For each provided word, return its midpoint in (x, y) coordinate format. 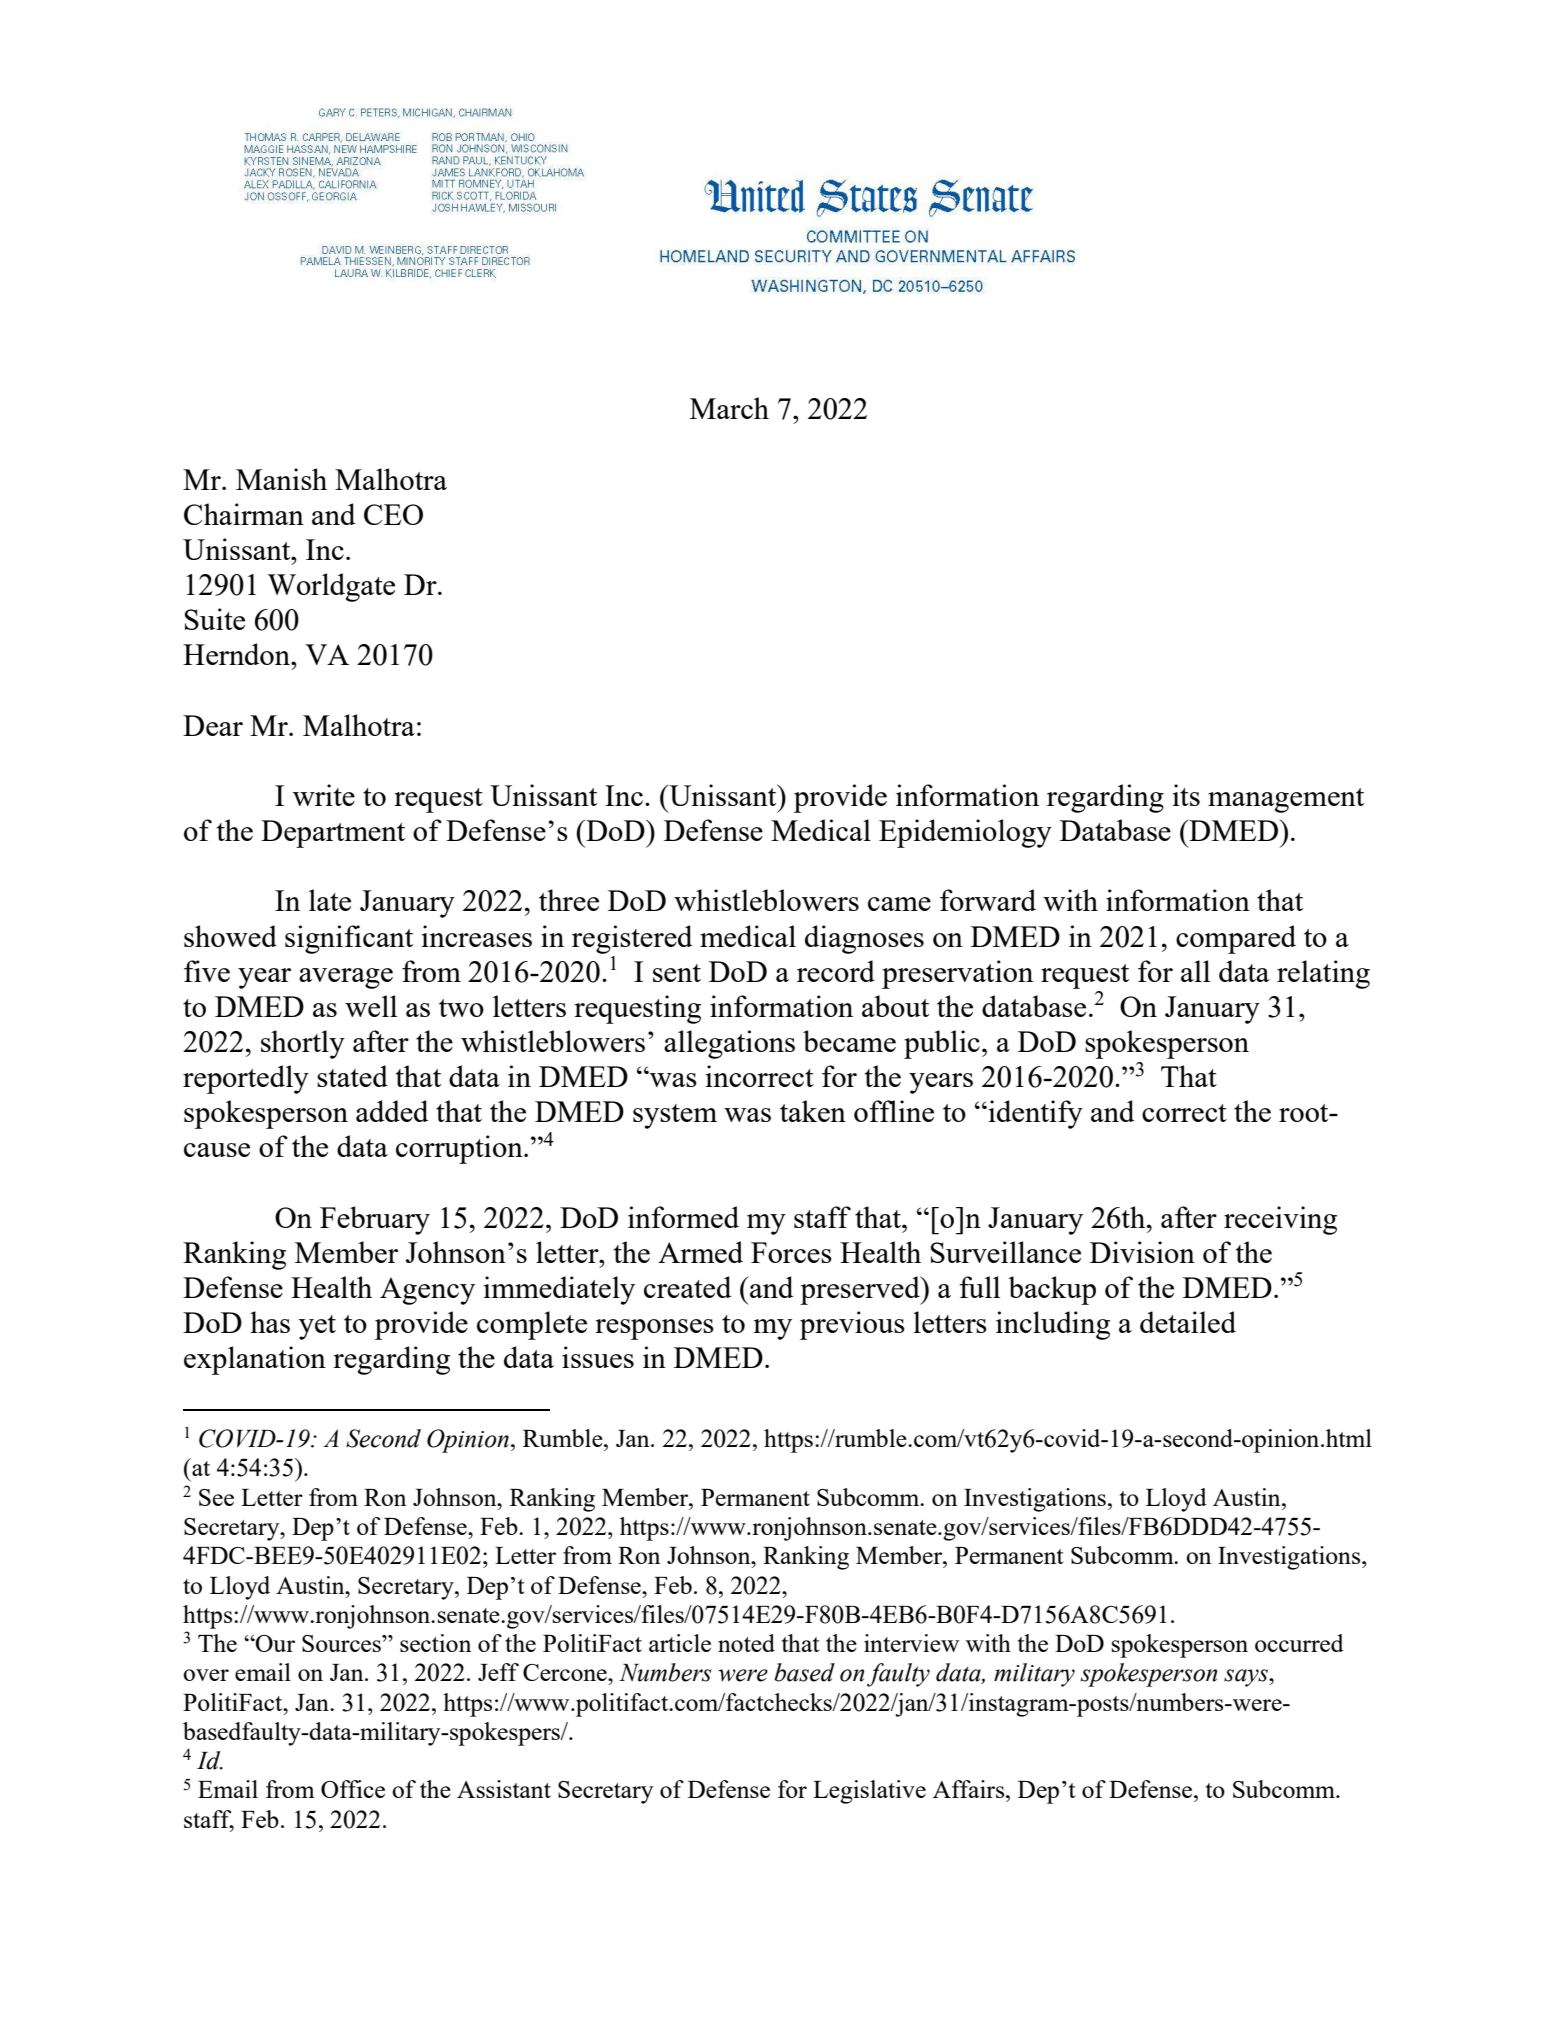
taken (813, 1111)
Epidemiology (965, 833)
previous (852, 1325)
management (1286, 800)
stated (352, 1076)
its (1186, 795)
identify (1034, 1114)
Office (353, 1789)
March (729, 408)
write (324, 795)
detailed (1188, 1322)
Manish (281, 479)
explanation (255, 1360)
